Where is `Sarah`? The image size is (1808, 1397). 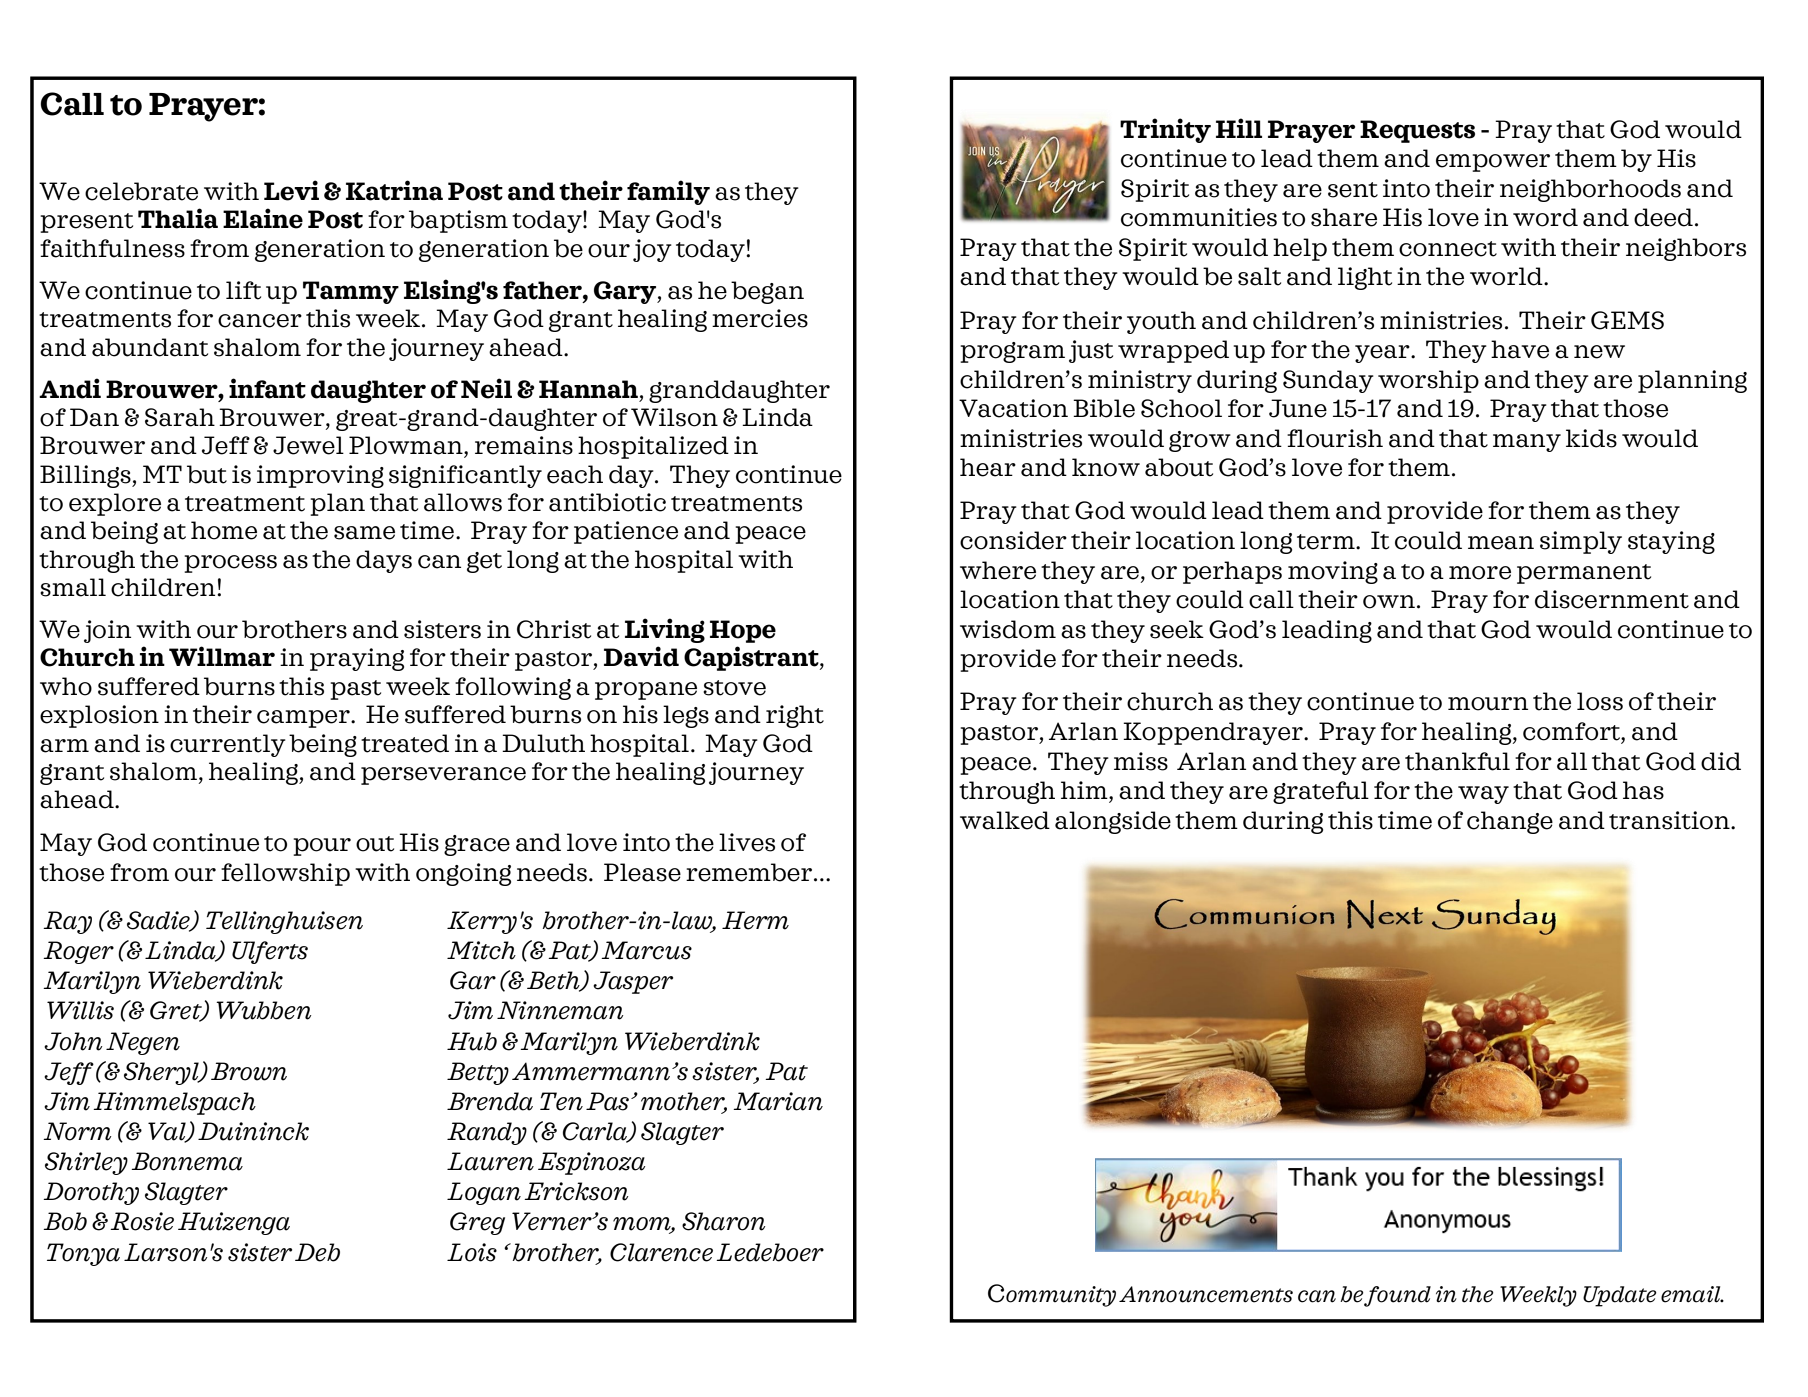 Sarah is located at coordinates (180, 417).
